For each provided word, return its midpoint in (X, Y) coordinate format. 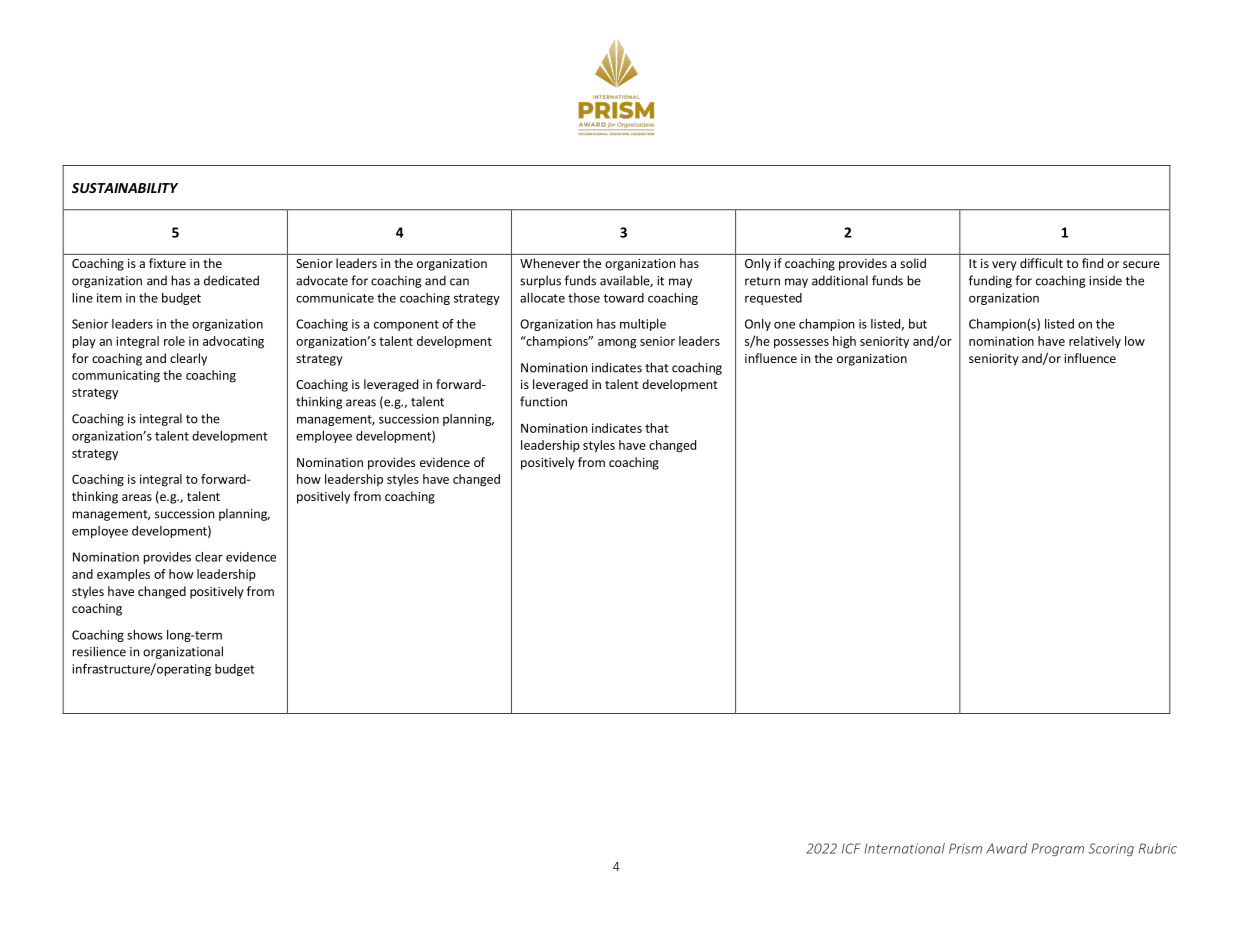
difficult (1041, 263)
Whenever (550, 263)
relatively (1095, 342)
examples (123, 575)
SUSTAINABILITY (125, 188)
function (543, 401)
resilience (99, 651)
